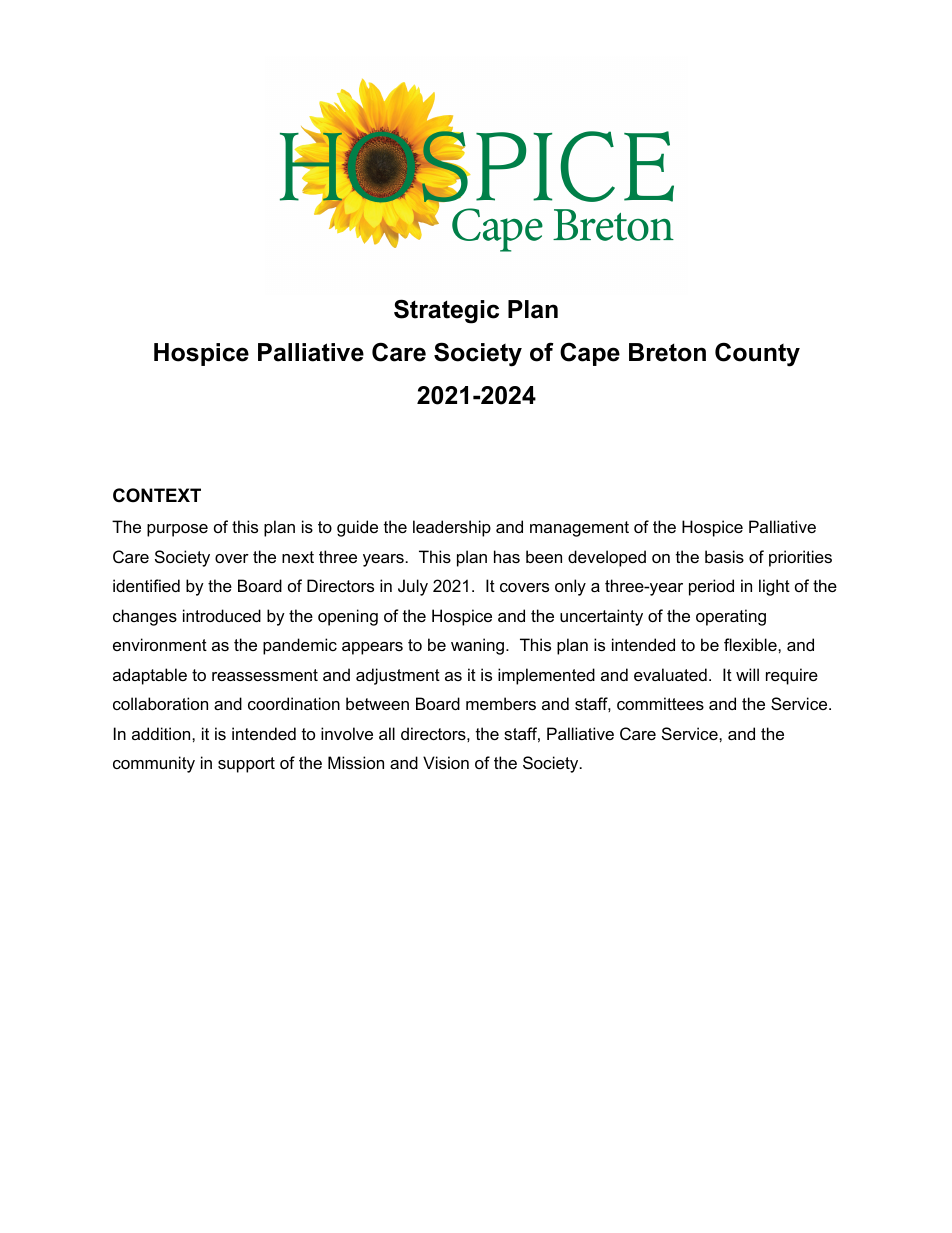 The height and width of the screenshot is (1233, 952). Describe the element at coordinates (452, 528) in the screenshot. I see `leadership` at that location.
